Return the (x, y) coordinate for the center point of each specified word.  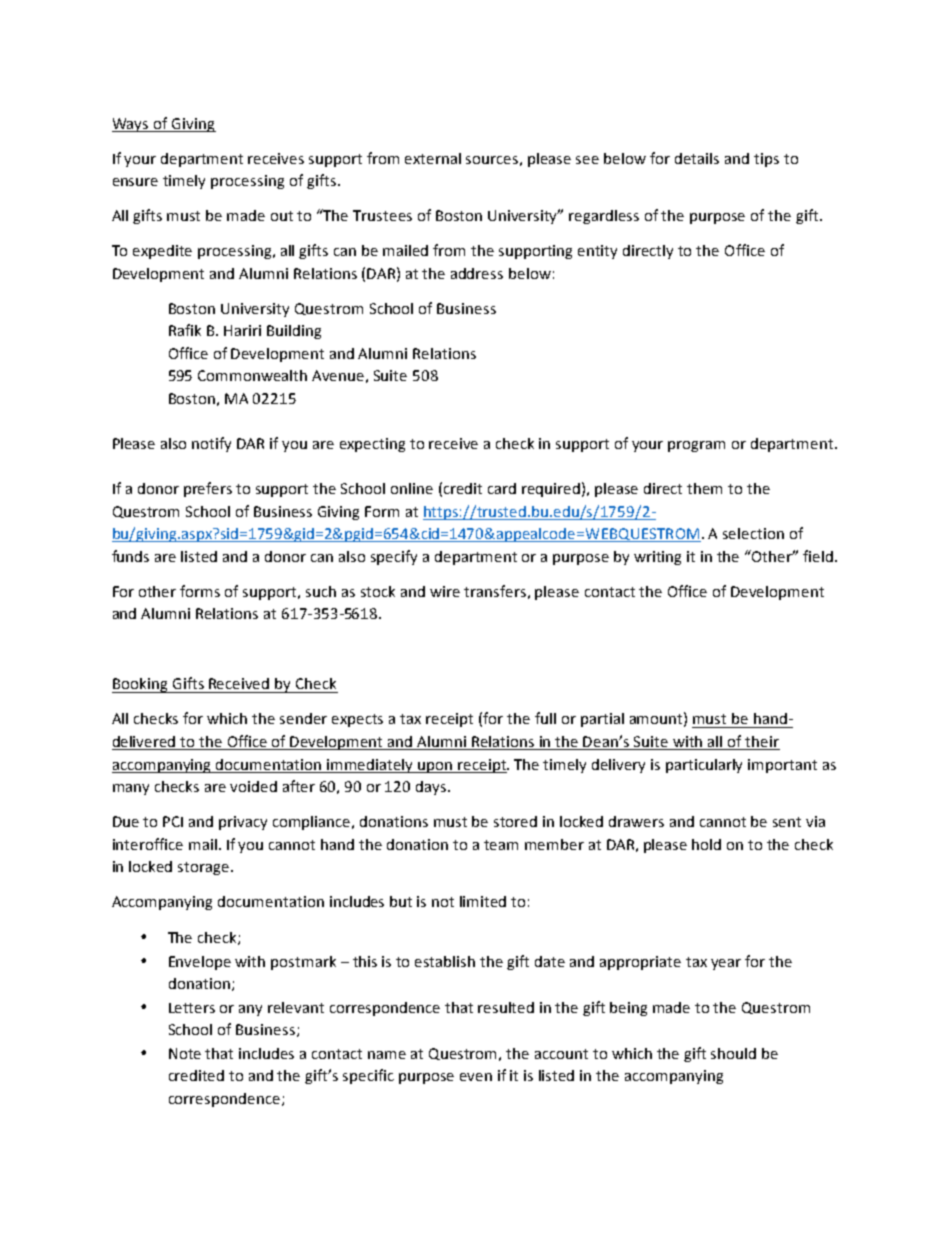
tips (766, 160)
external (433, 158)
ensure (135, 182)
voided (253, 786)
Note (185, 1053)
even (476, 1077)
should (733, 1053)
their (762, 743)
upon (435, 767)
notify (211, 444)
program (696, 446)
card (502, 488)
